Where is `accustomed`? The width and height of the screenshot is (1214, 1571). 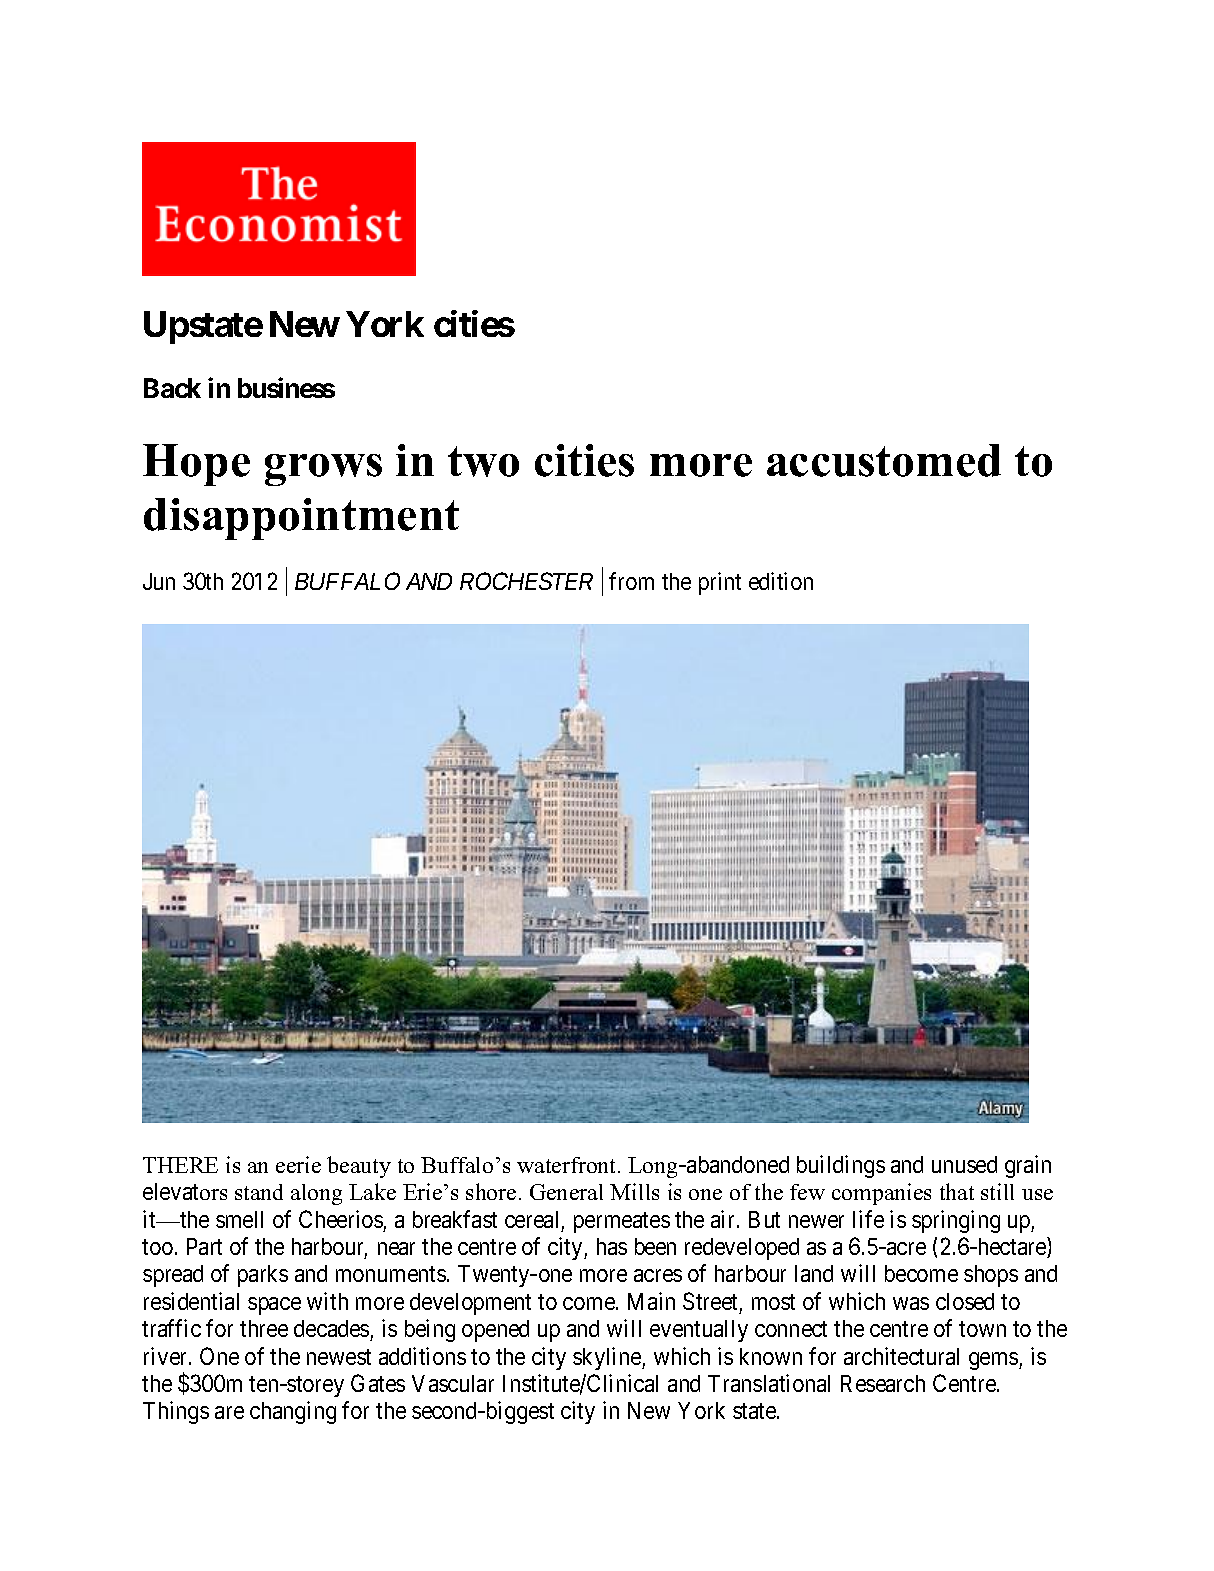 accustomed is located at coordinates (884, 460).
